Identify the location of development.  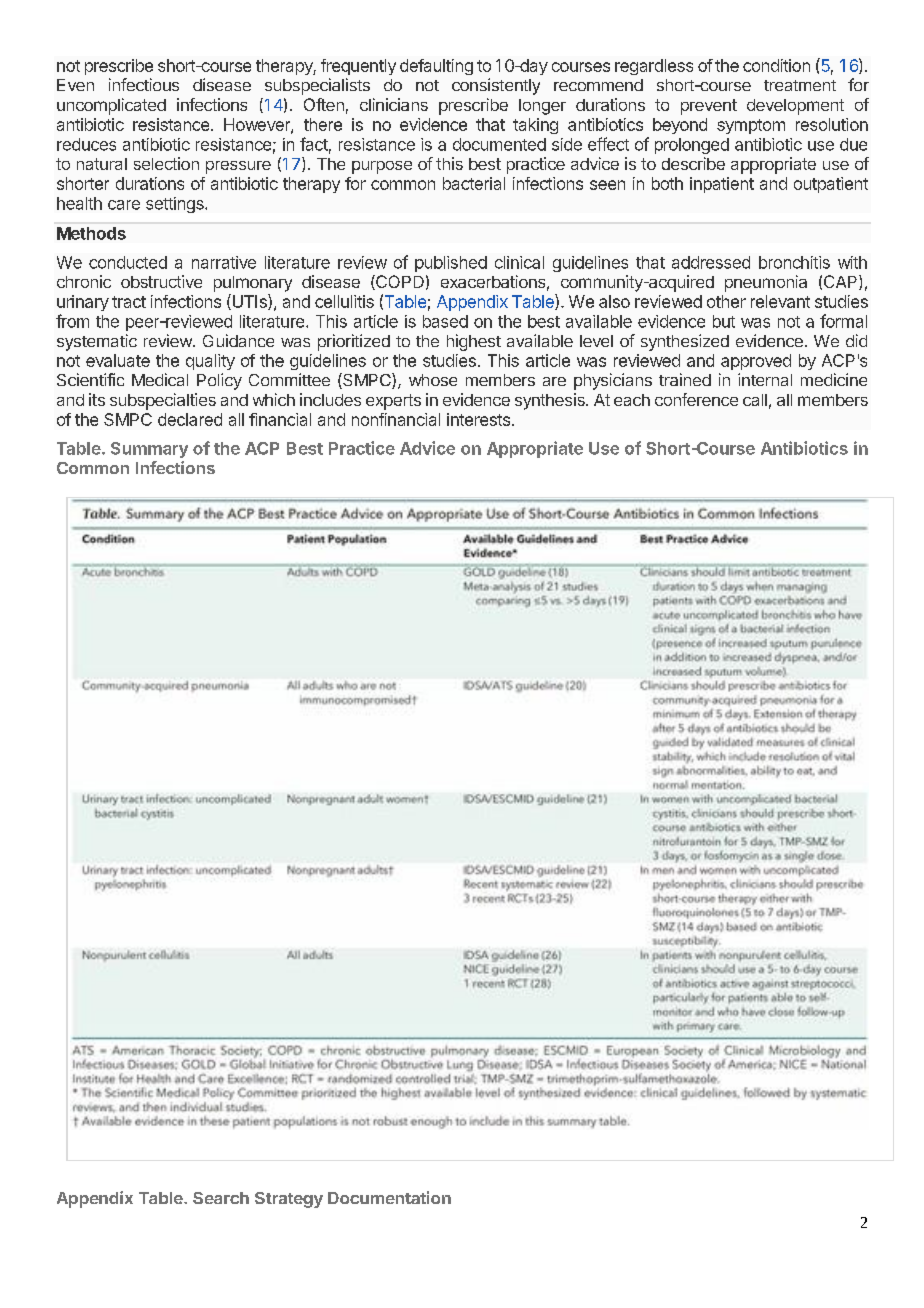
(795, 107).
